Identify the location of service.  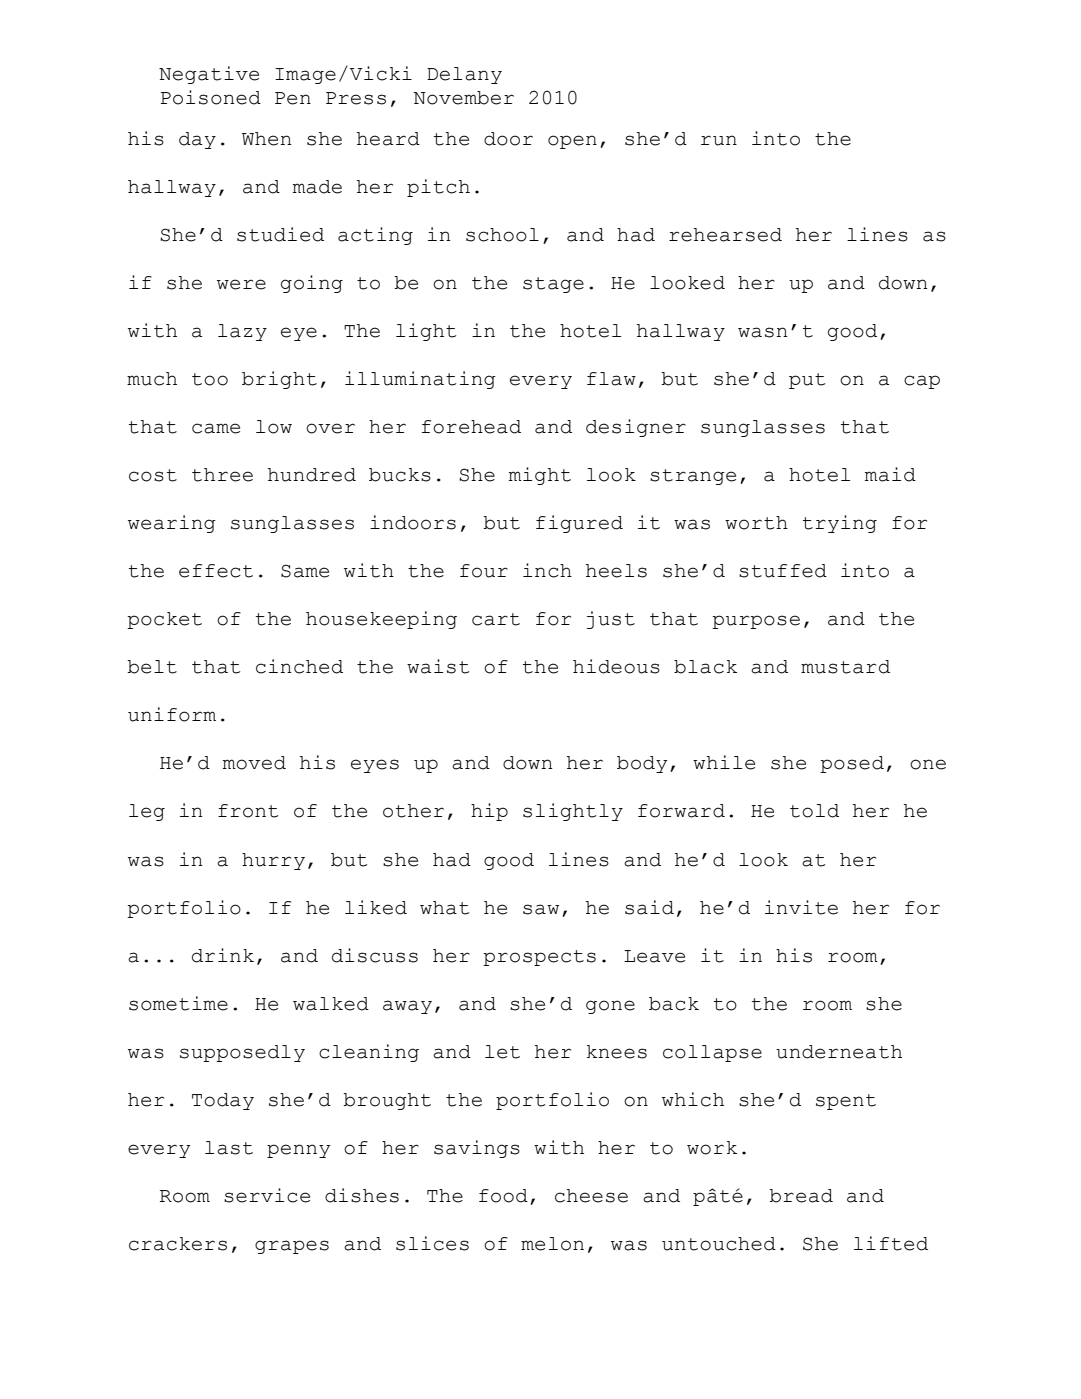
(267, 1195).
